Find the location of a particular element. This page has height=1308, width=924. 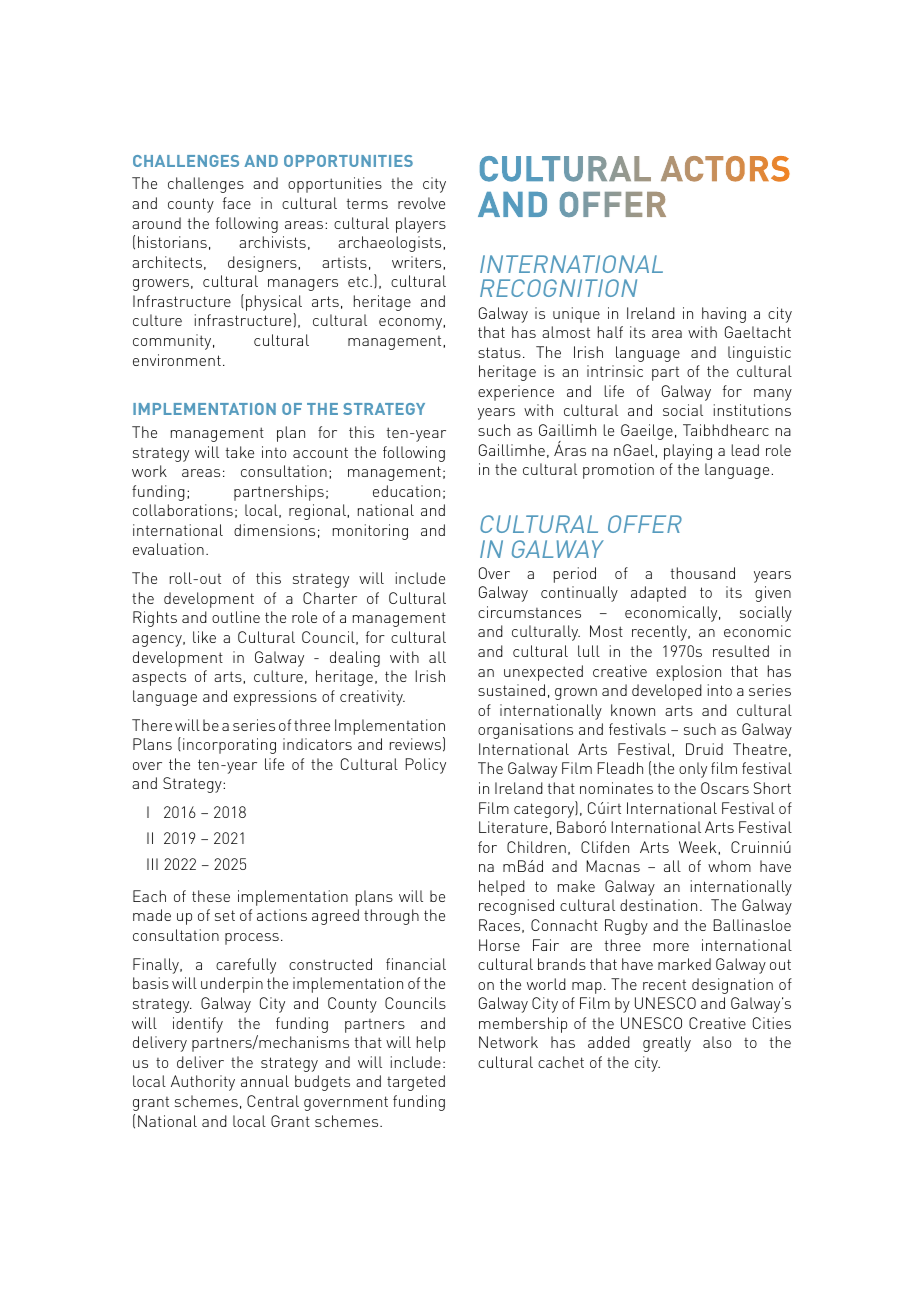

resulted is located at coordinates (741, 651).
